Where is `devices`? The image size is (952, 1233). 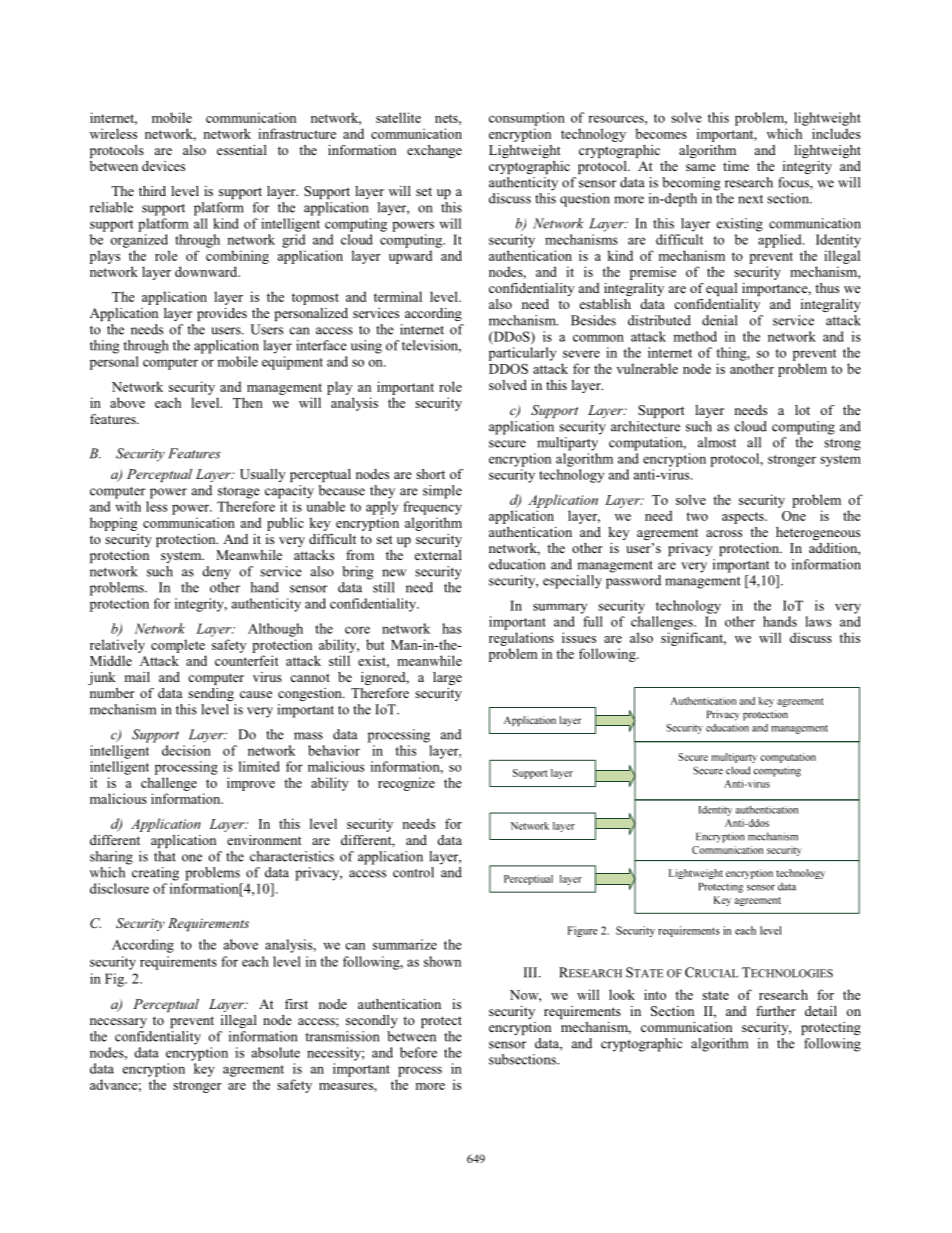
devices is located at coordinates (163, 166).
